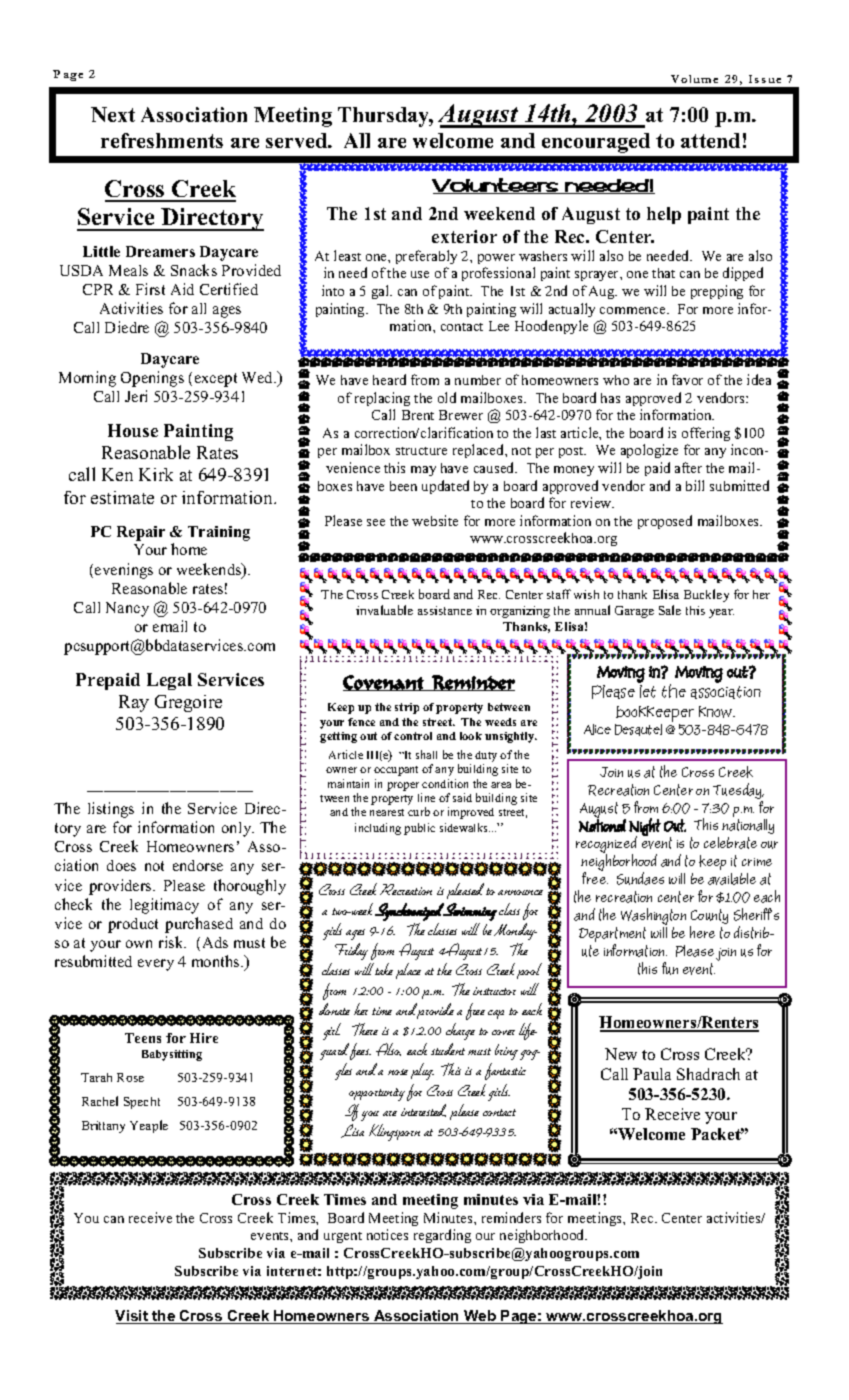 This screenshot has height=1400, width=849. Describe the element at coordinates (442, 1236) in the screenshot. I see `regarding` at that location.
